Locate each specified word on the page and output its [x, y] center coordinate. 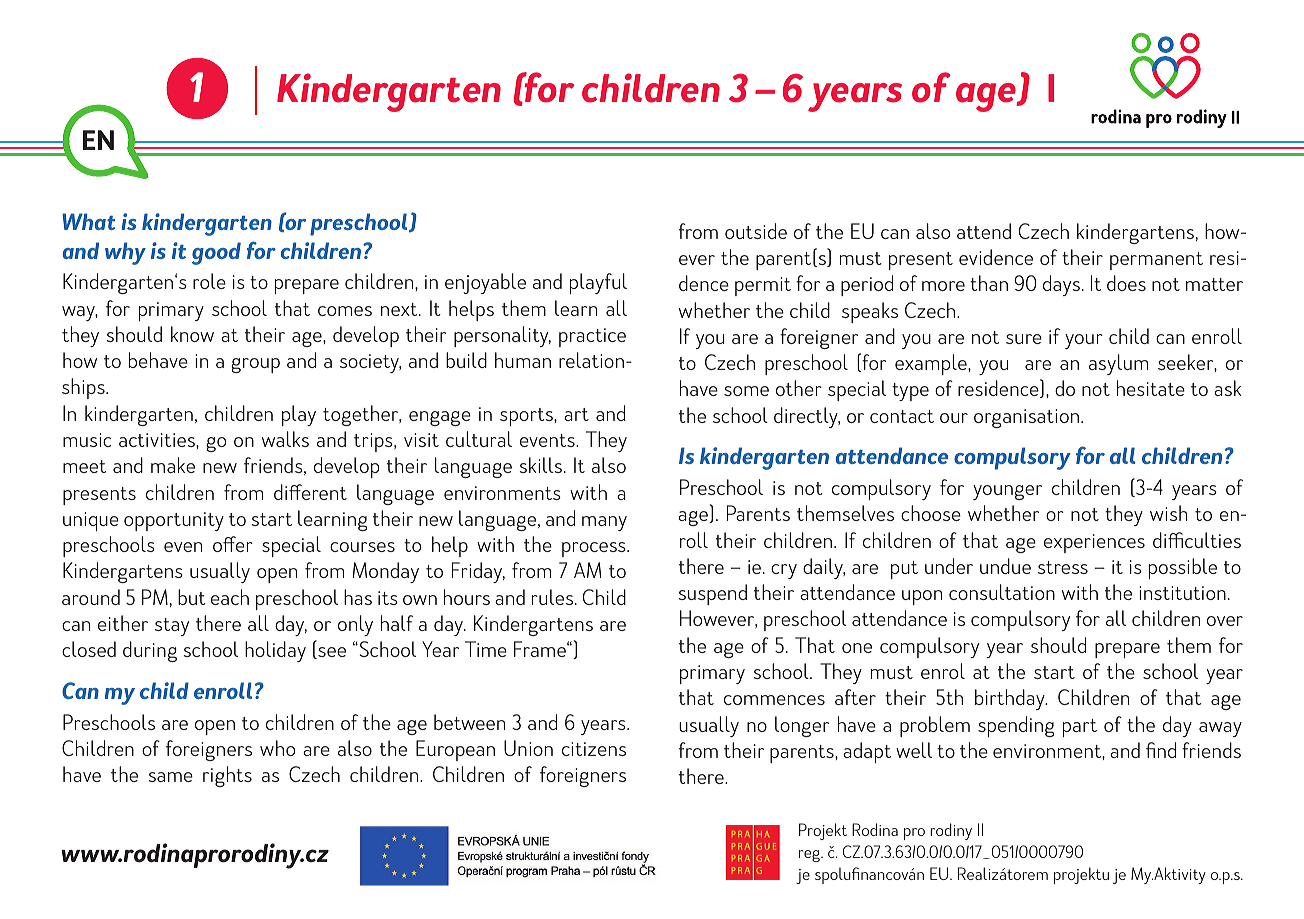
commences [774, 700]
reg [810, 856]
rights [227, 776]
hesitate [1151, 388]
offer [233, 544]
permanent [1156, 261]
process [595, 549]
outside [756, 231]
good [216, 253]
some [746, 391]
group [255, 365]
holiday [275, 651]
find [1161, 750]
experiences [1094, 543]
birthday [1011, 699]
